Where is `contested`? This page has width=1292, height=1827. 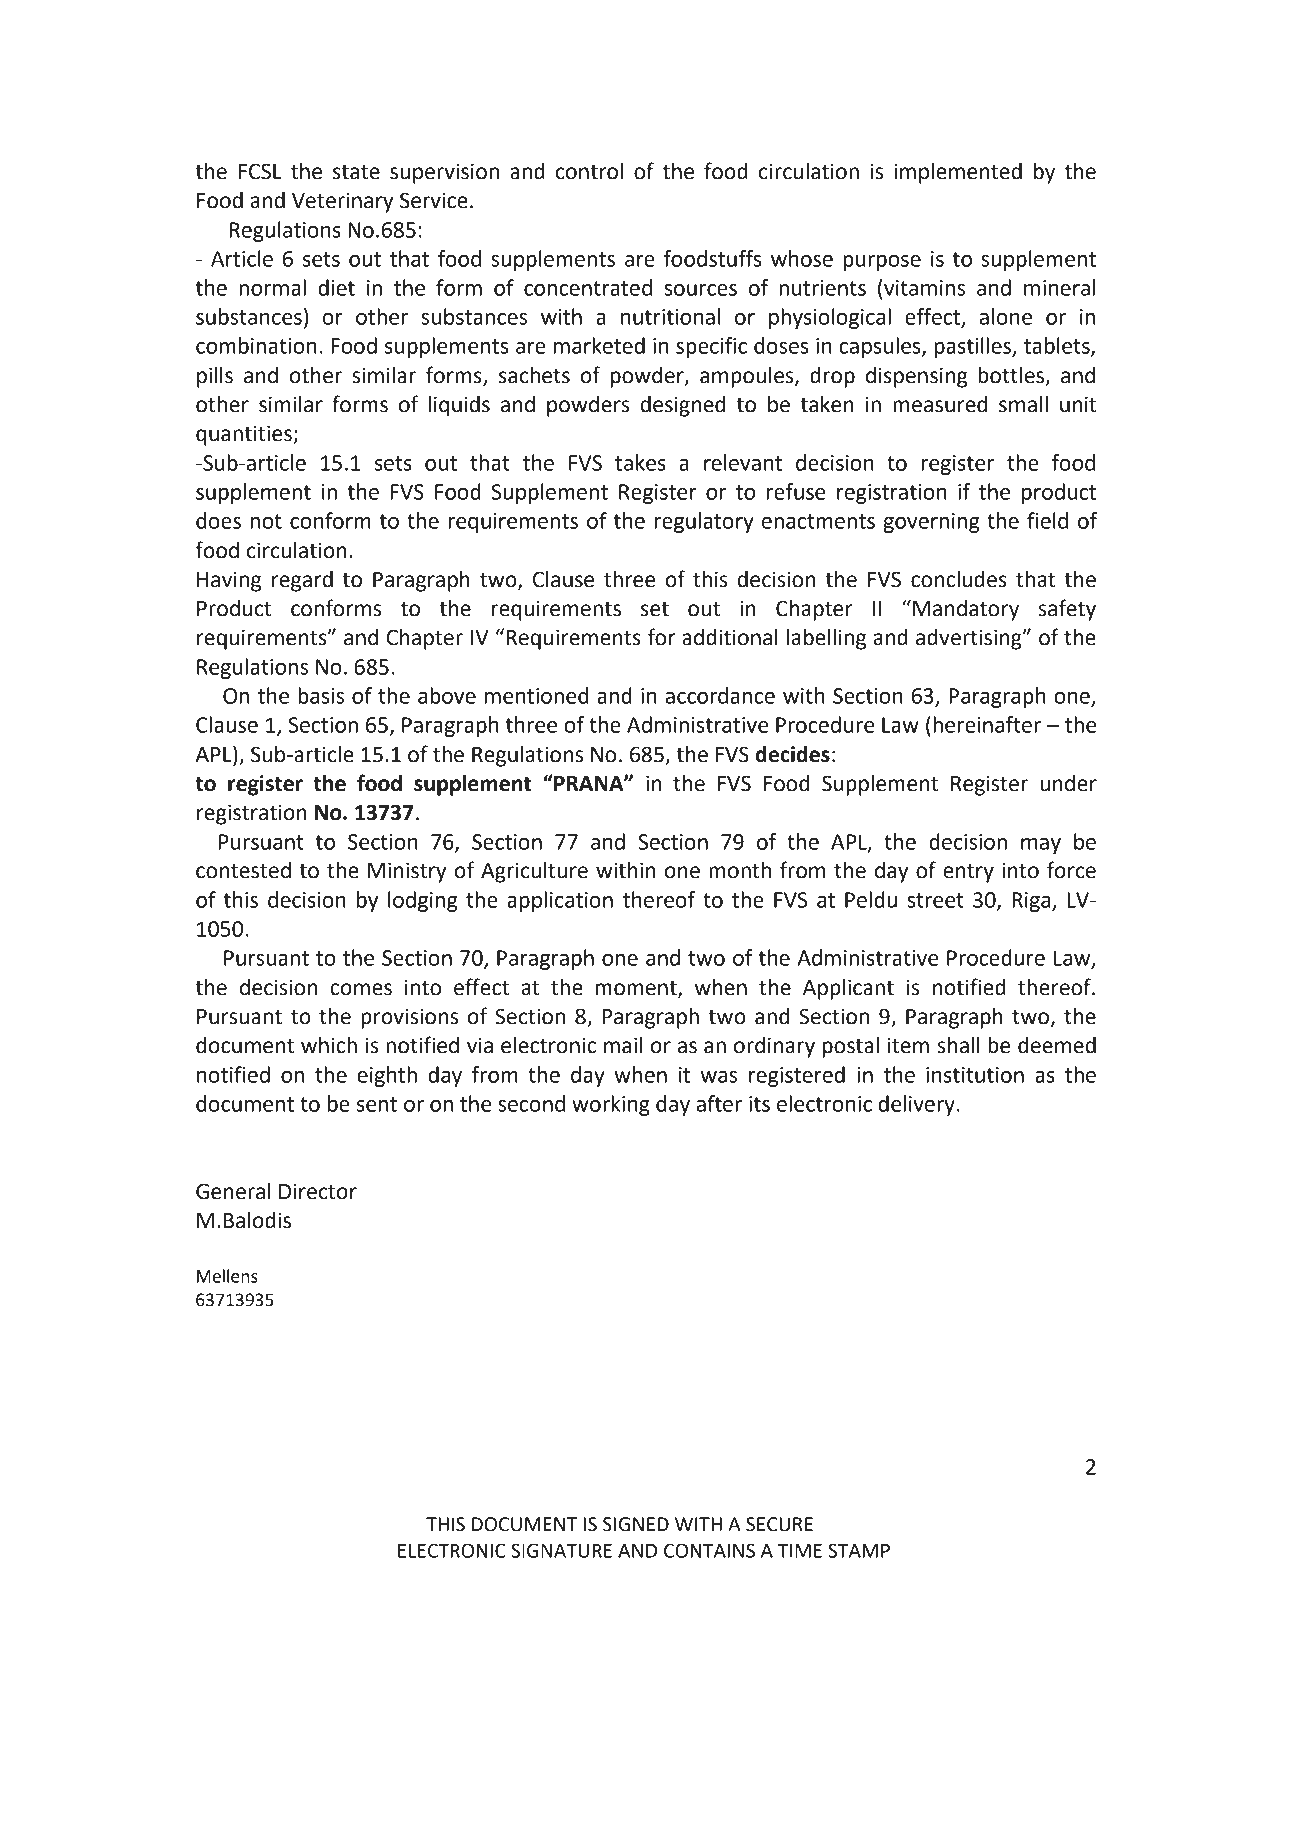 contested is located at coordinates (243, 870).
